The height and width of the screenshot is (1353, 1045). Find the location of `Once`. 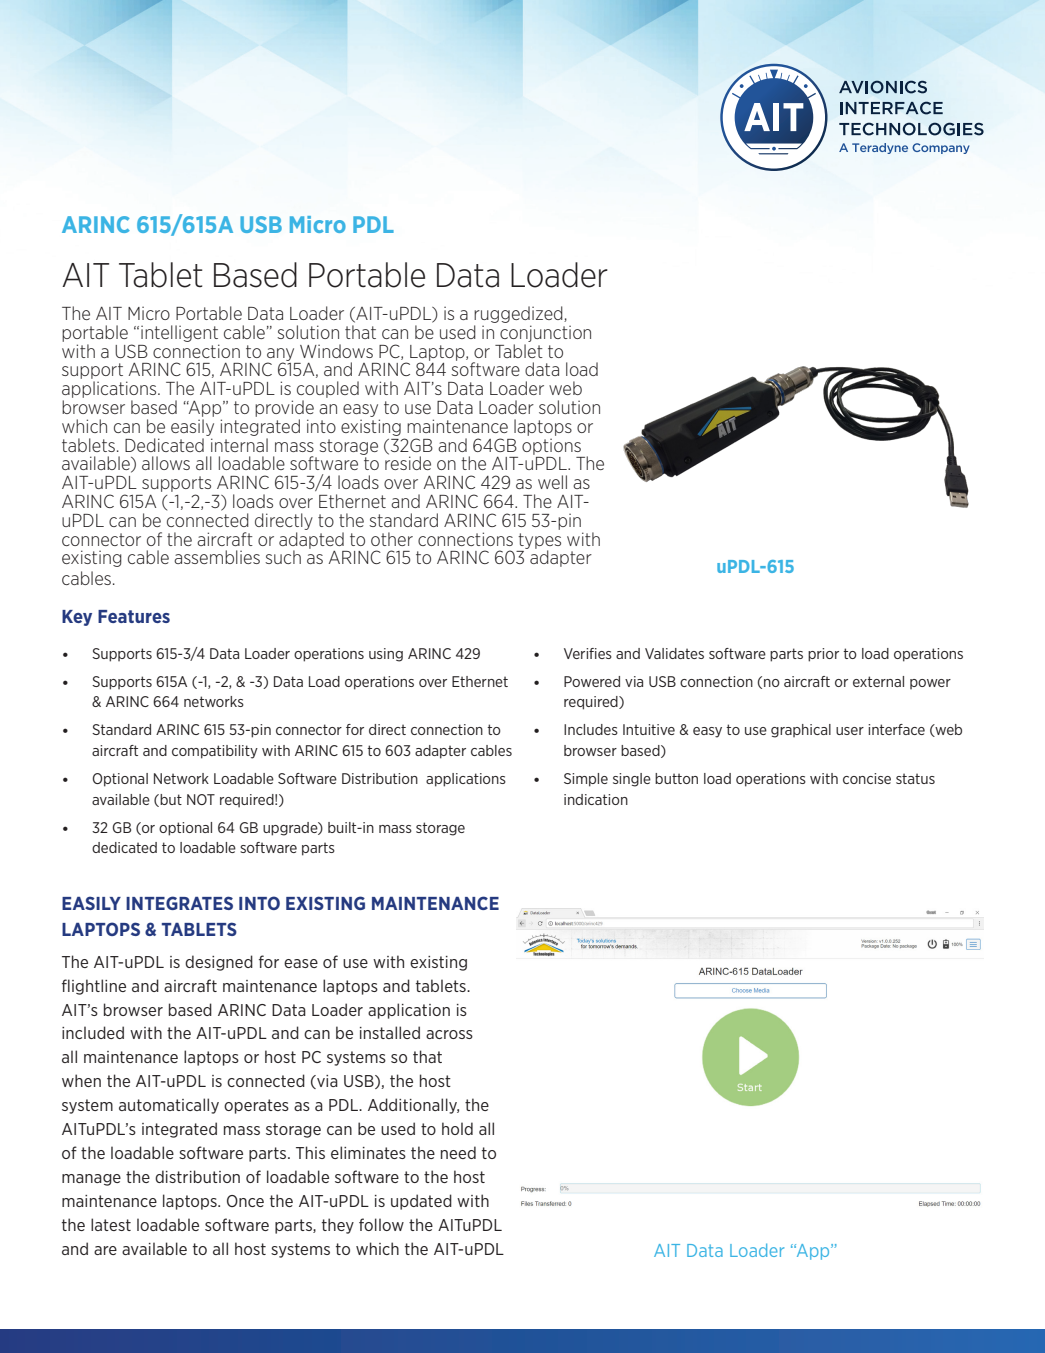

Once is located at coordinates (245, 1201).
